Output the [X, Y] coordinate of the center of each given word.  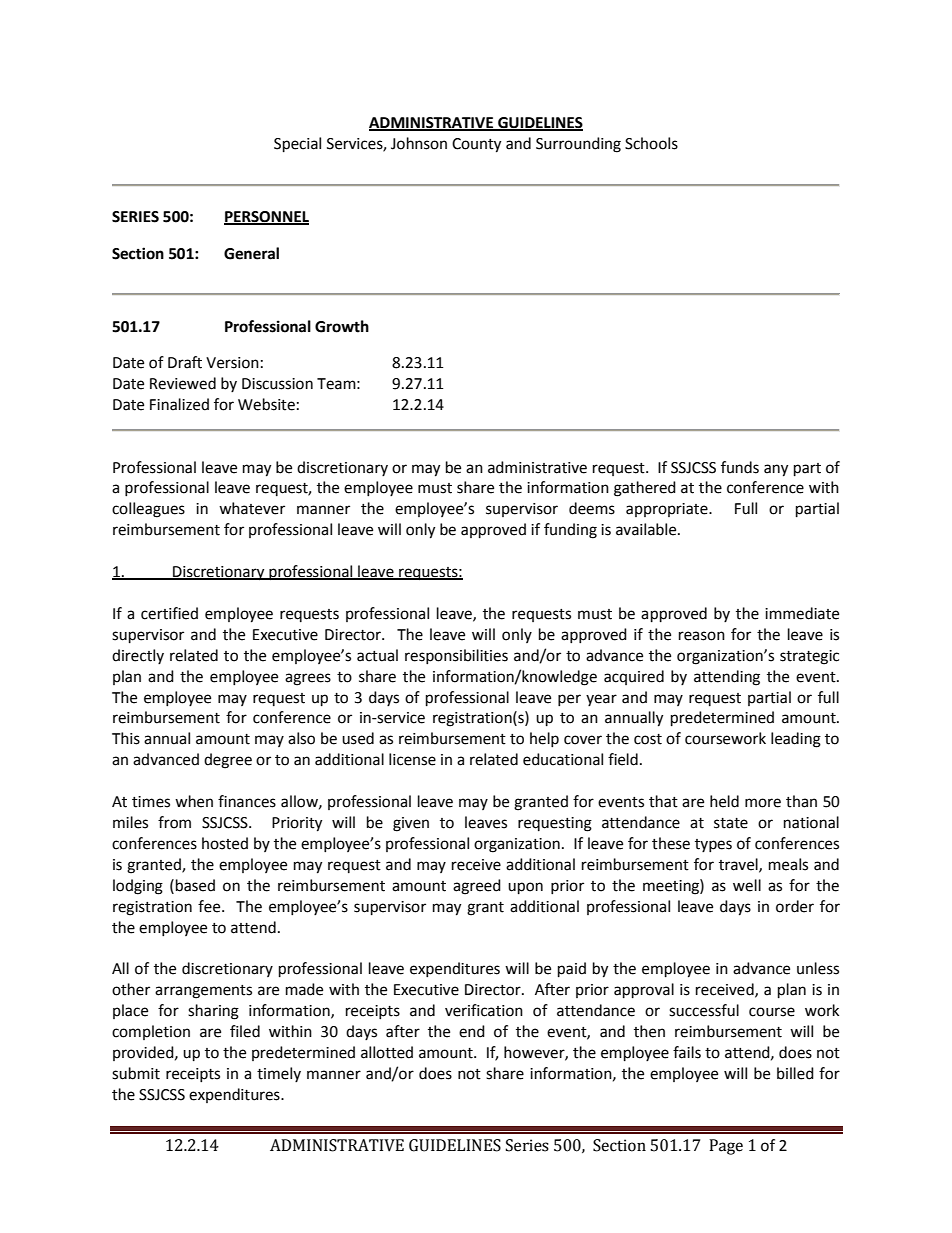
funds [740, 467]
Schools [651, 143]
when [194, 801]
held [724, 801]
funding [570, 531]
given [411, 824]
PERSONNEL [266, 218]
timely [279, 1074]
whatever [252, 508]
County [476, 145]
